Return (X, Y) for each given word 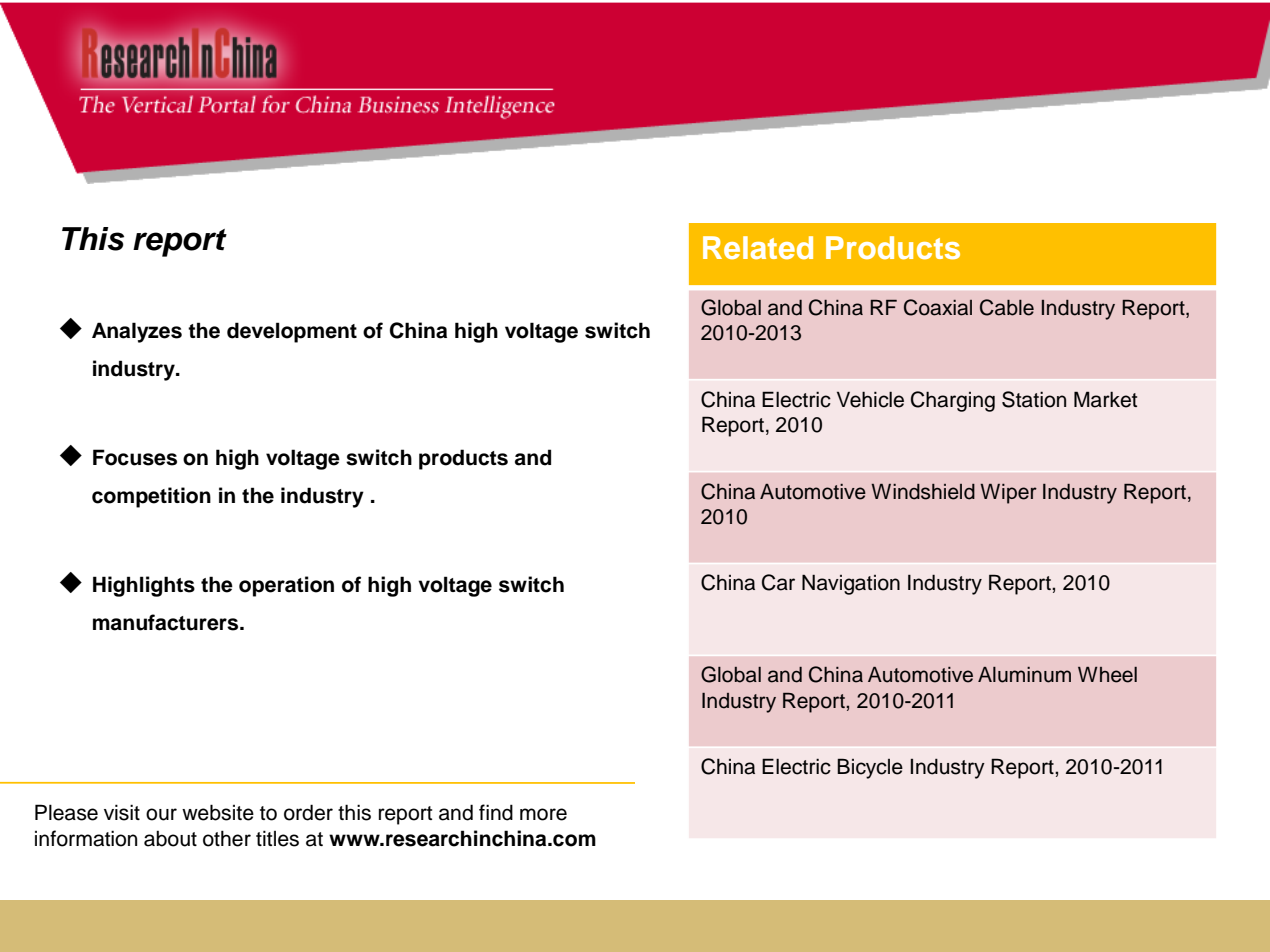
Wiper (1008, 494)
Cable (1007, 307)
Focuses (135, 457)
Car (778, 582)
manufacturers (167, 622)
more (543, 814)
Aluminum (1024, 675)
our (161, 814)
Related (758, 247)
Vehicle (870, 399)
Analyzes (137, 332)
